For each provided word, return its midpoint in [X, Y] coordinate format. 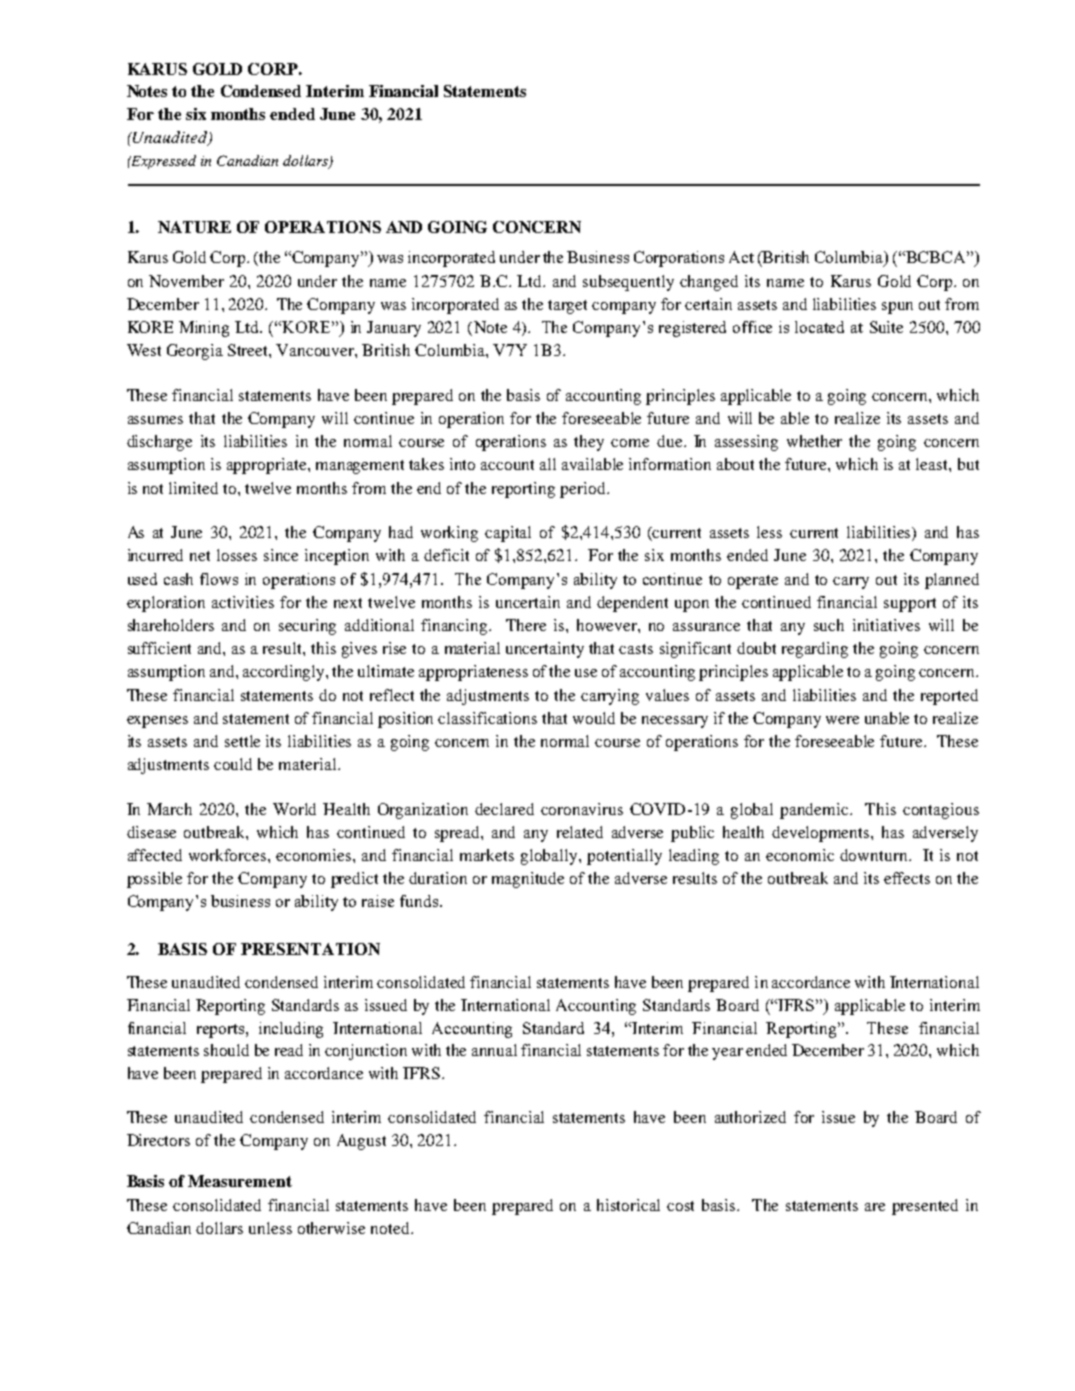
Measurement [240, 1181]
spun [897, 308]
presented [925, 1207]
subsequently [628, 283]
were [842, 720]
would [594, 718]
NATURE [194, 227]
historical [628, 1205]
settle [242, 741]
